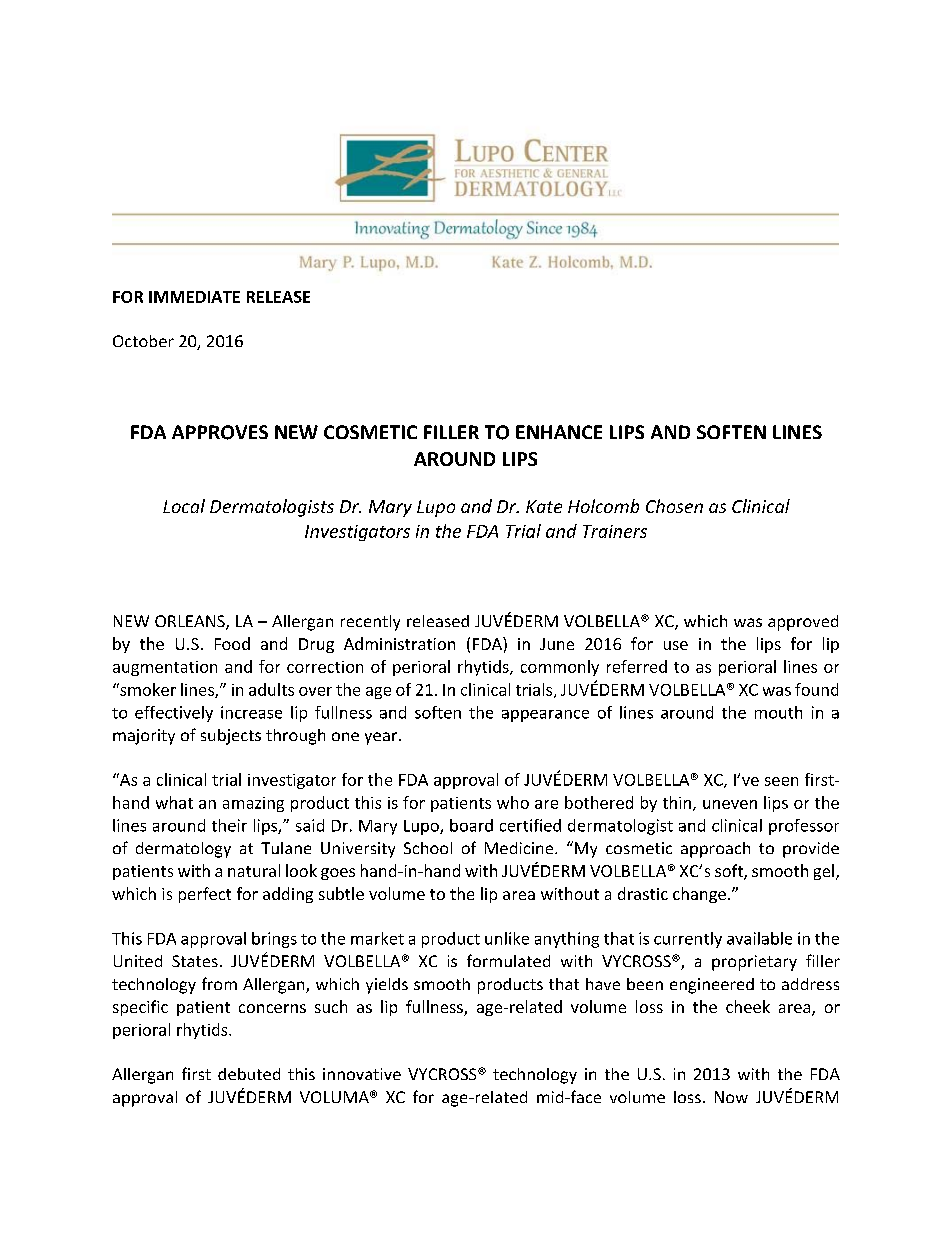  What do you see at coordinates (249, 1074) in the document?
I see `debuted` at bounding box center [249, 1074].
